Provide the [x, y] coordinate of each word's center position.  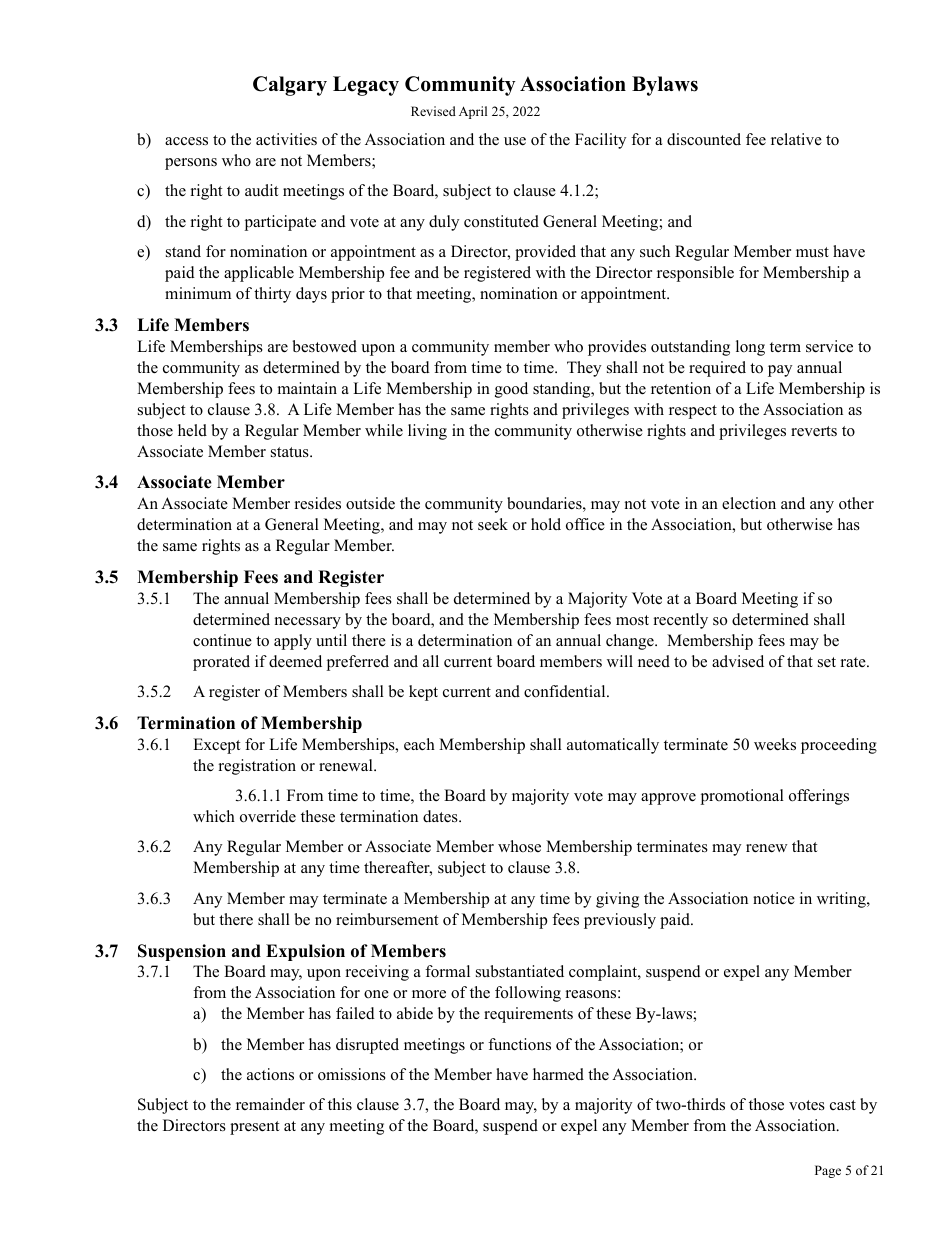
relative [796, 139]
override [268, 816]
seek [493, 524]
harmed [558, 1074]
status [291, 452]
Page [828, 1171]
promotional [742, 797]
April [473, 112]
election [749, 503]
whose [519, 846]
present [254, 1128]
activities [286, 139]
